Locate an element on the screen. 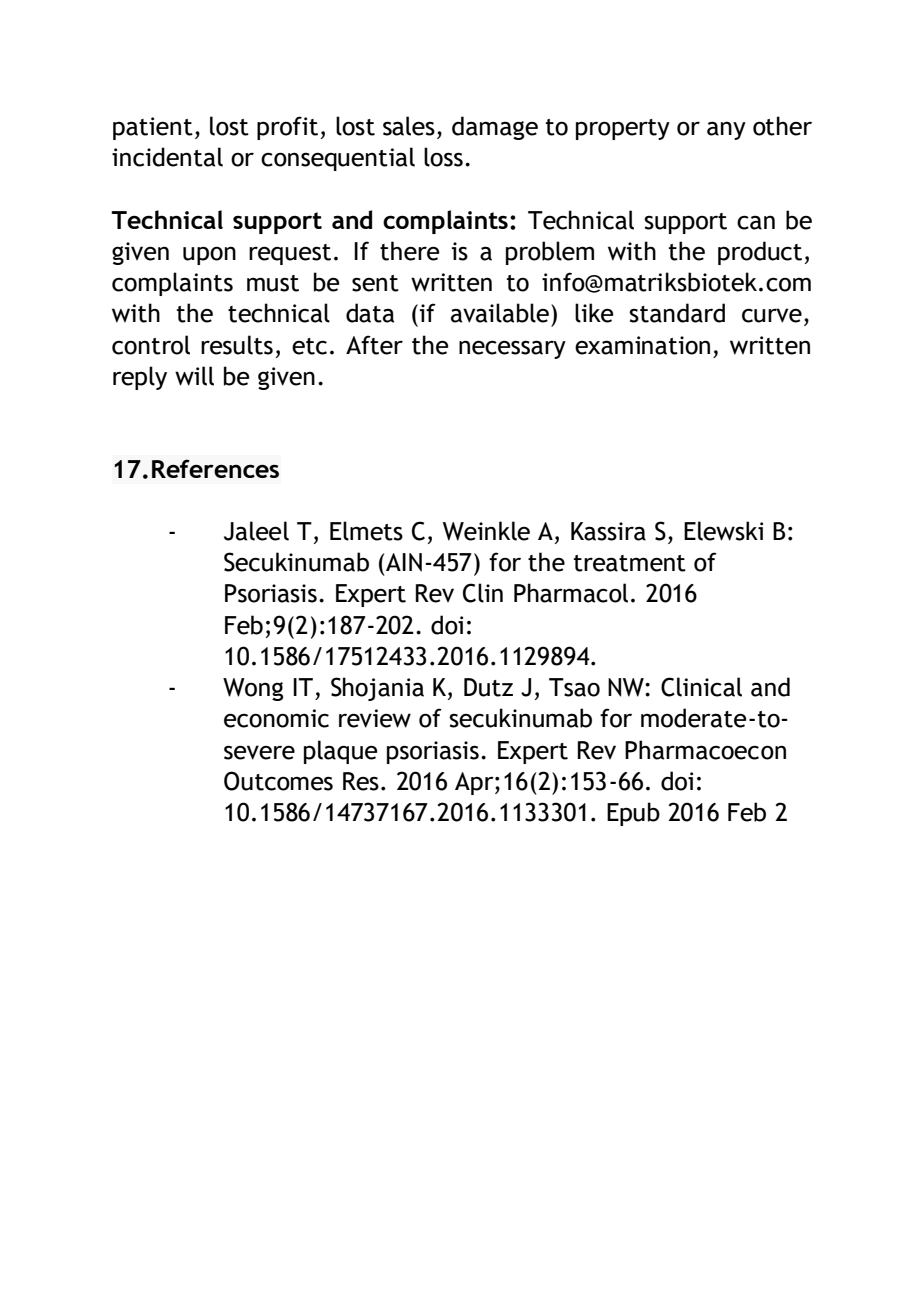 This screenshot has height=1308, width=924. loss is located at coordinates (443, 157).
